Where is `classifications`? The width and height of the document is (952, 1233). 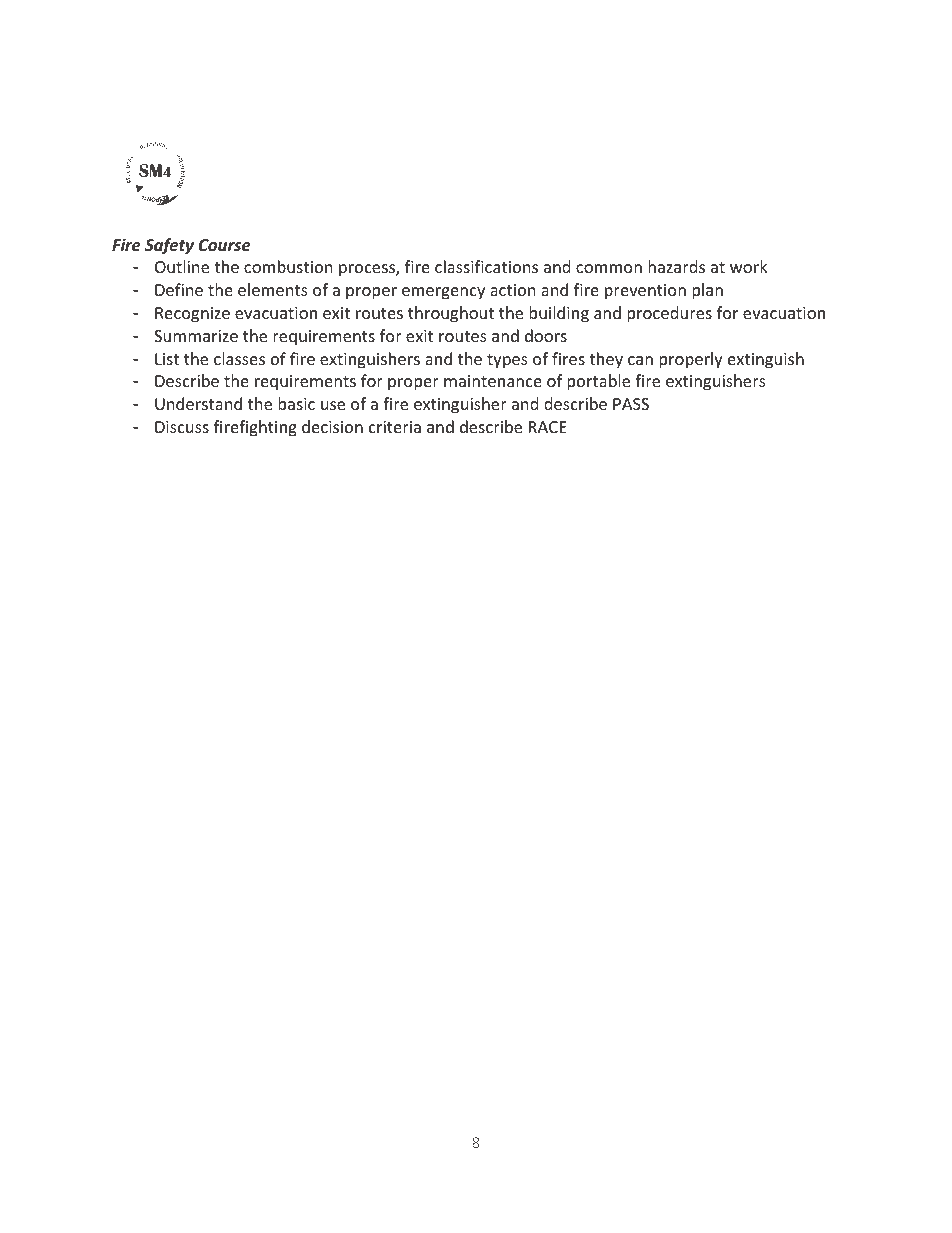 classifications is located at coordinates (486, 266).
